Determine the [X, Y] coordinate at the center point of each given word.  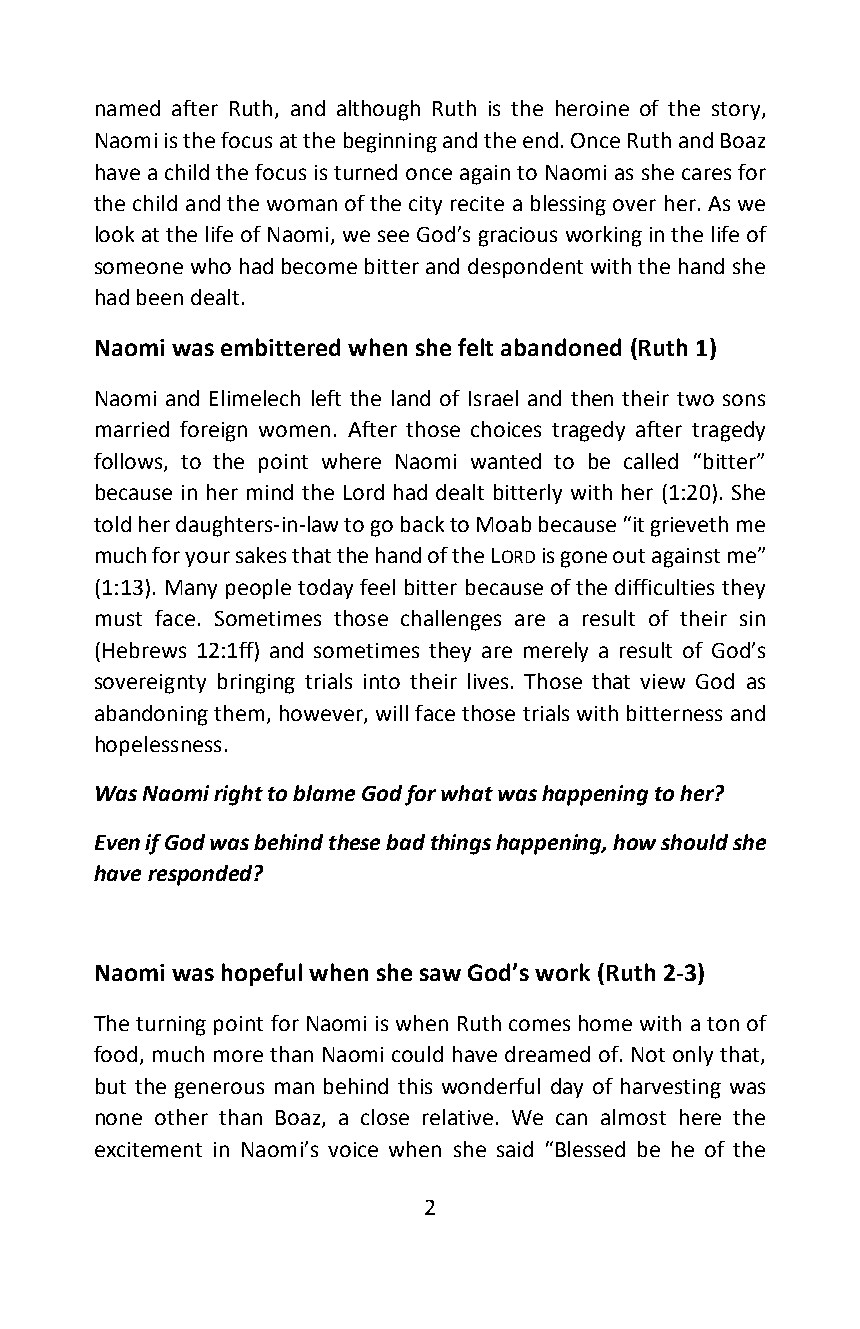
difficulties [664, 587]
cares [706, 174]
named [128, 108]
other [181, 1117]
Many [191, 589]
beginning [390, 142]
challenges [451, 620]
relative [458, 1117]
